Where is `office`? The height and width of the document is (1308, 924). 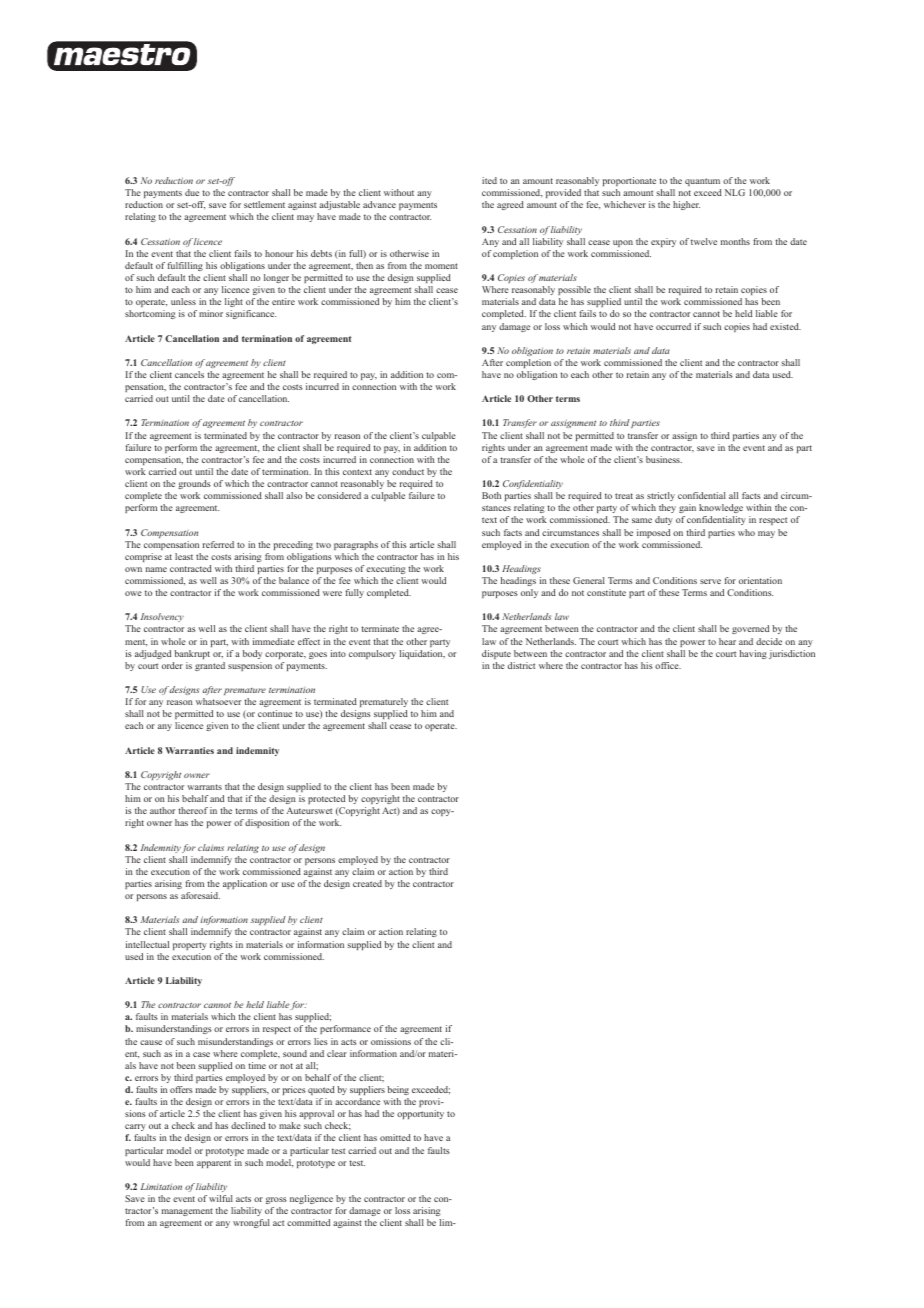 office is located at coordinates (668, 665).
